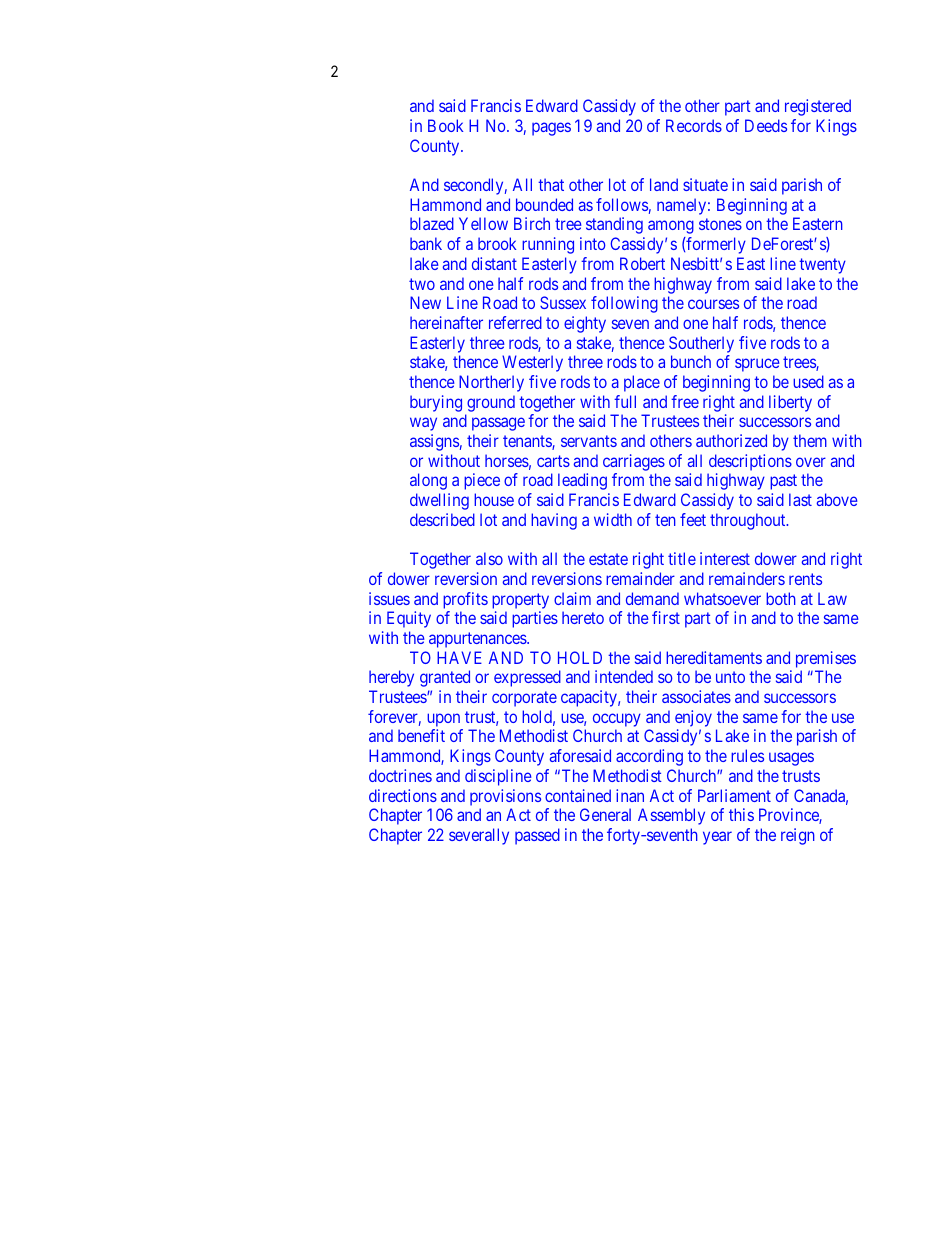 The width and height of the screenshot is (952, 1233). I want to click on twenty, so click(822, 266).
